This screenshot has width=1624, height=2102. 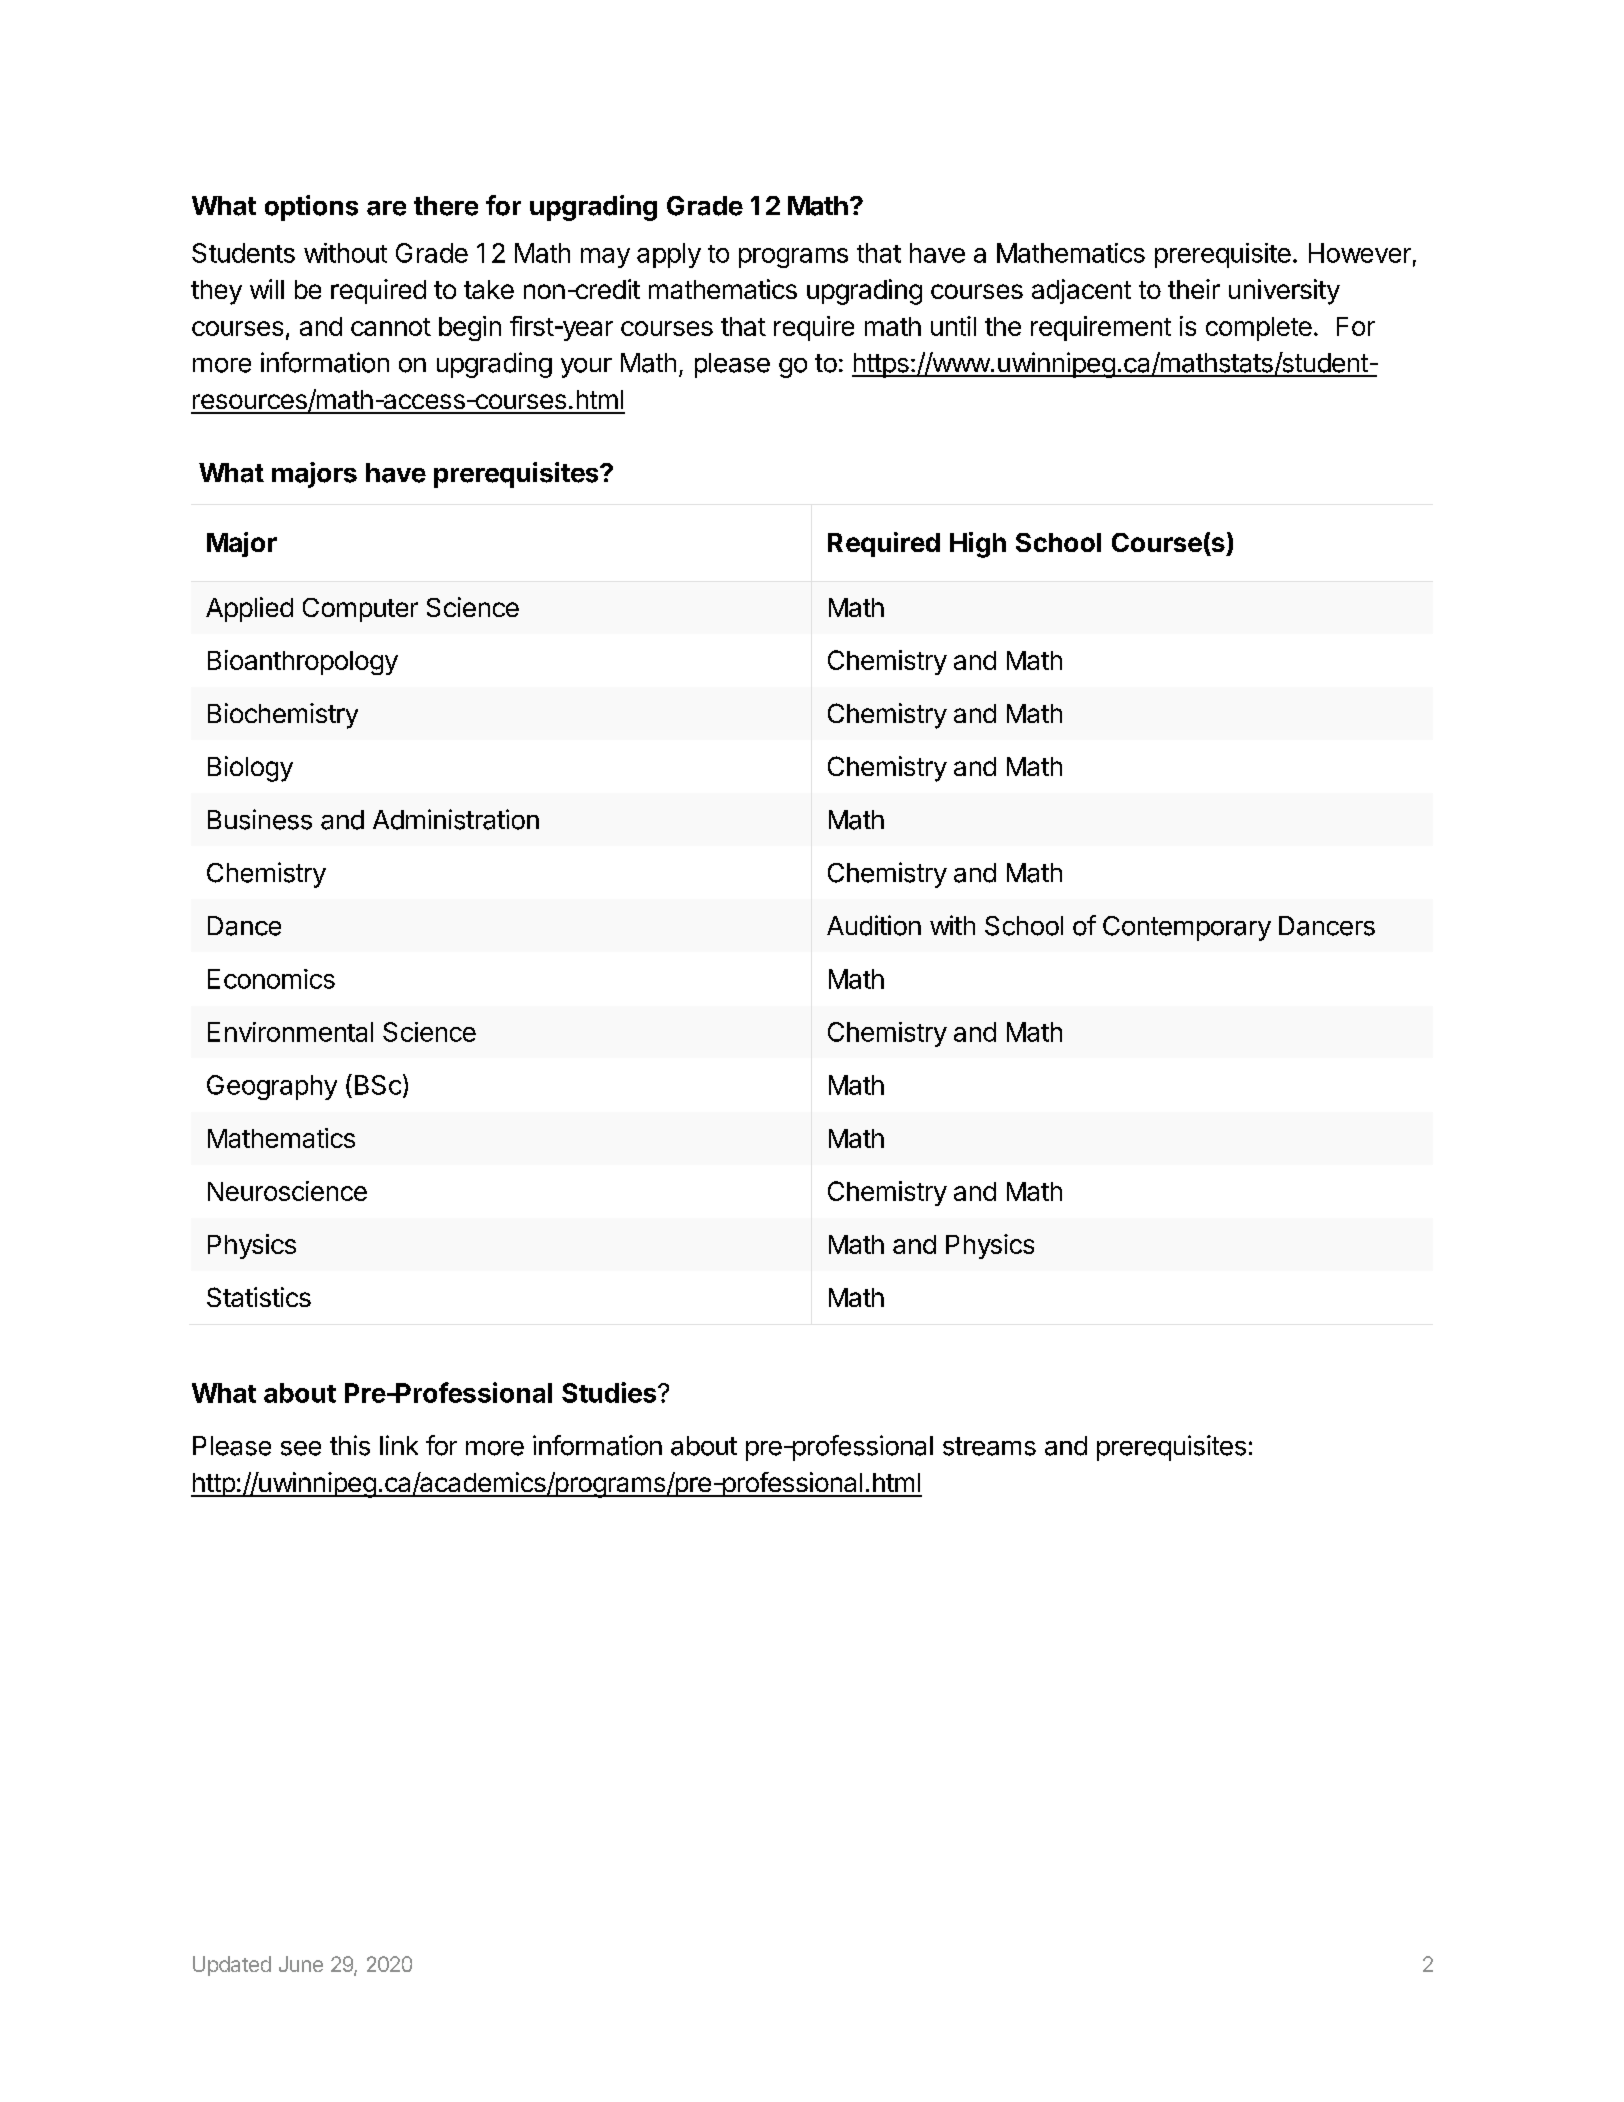 I want to click on their, so click(x=1194, y=289).
